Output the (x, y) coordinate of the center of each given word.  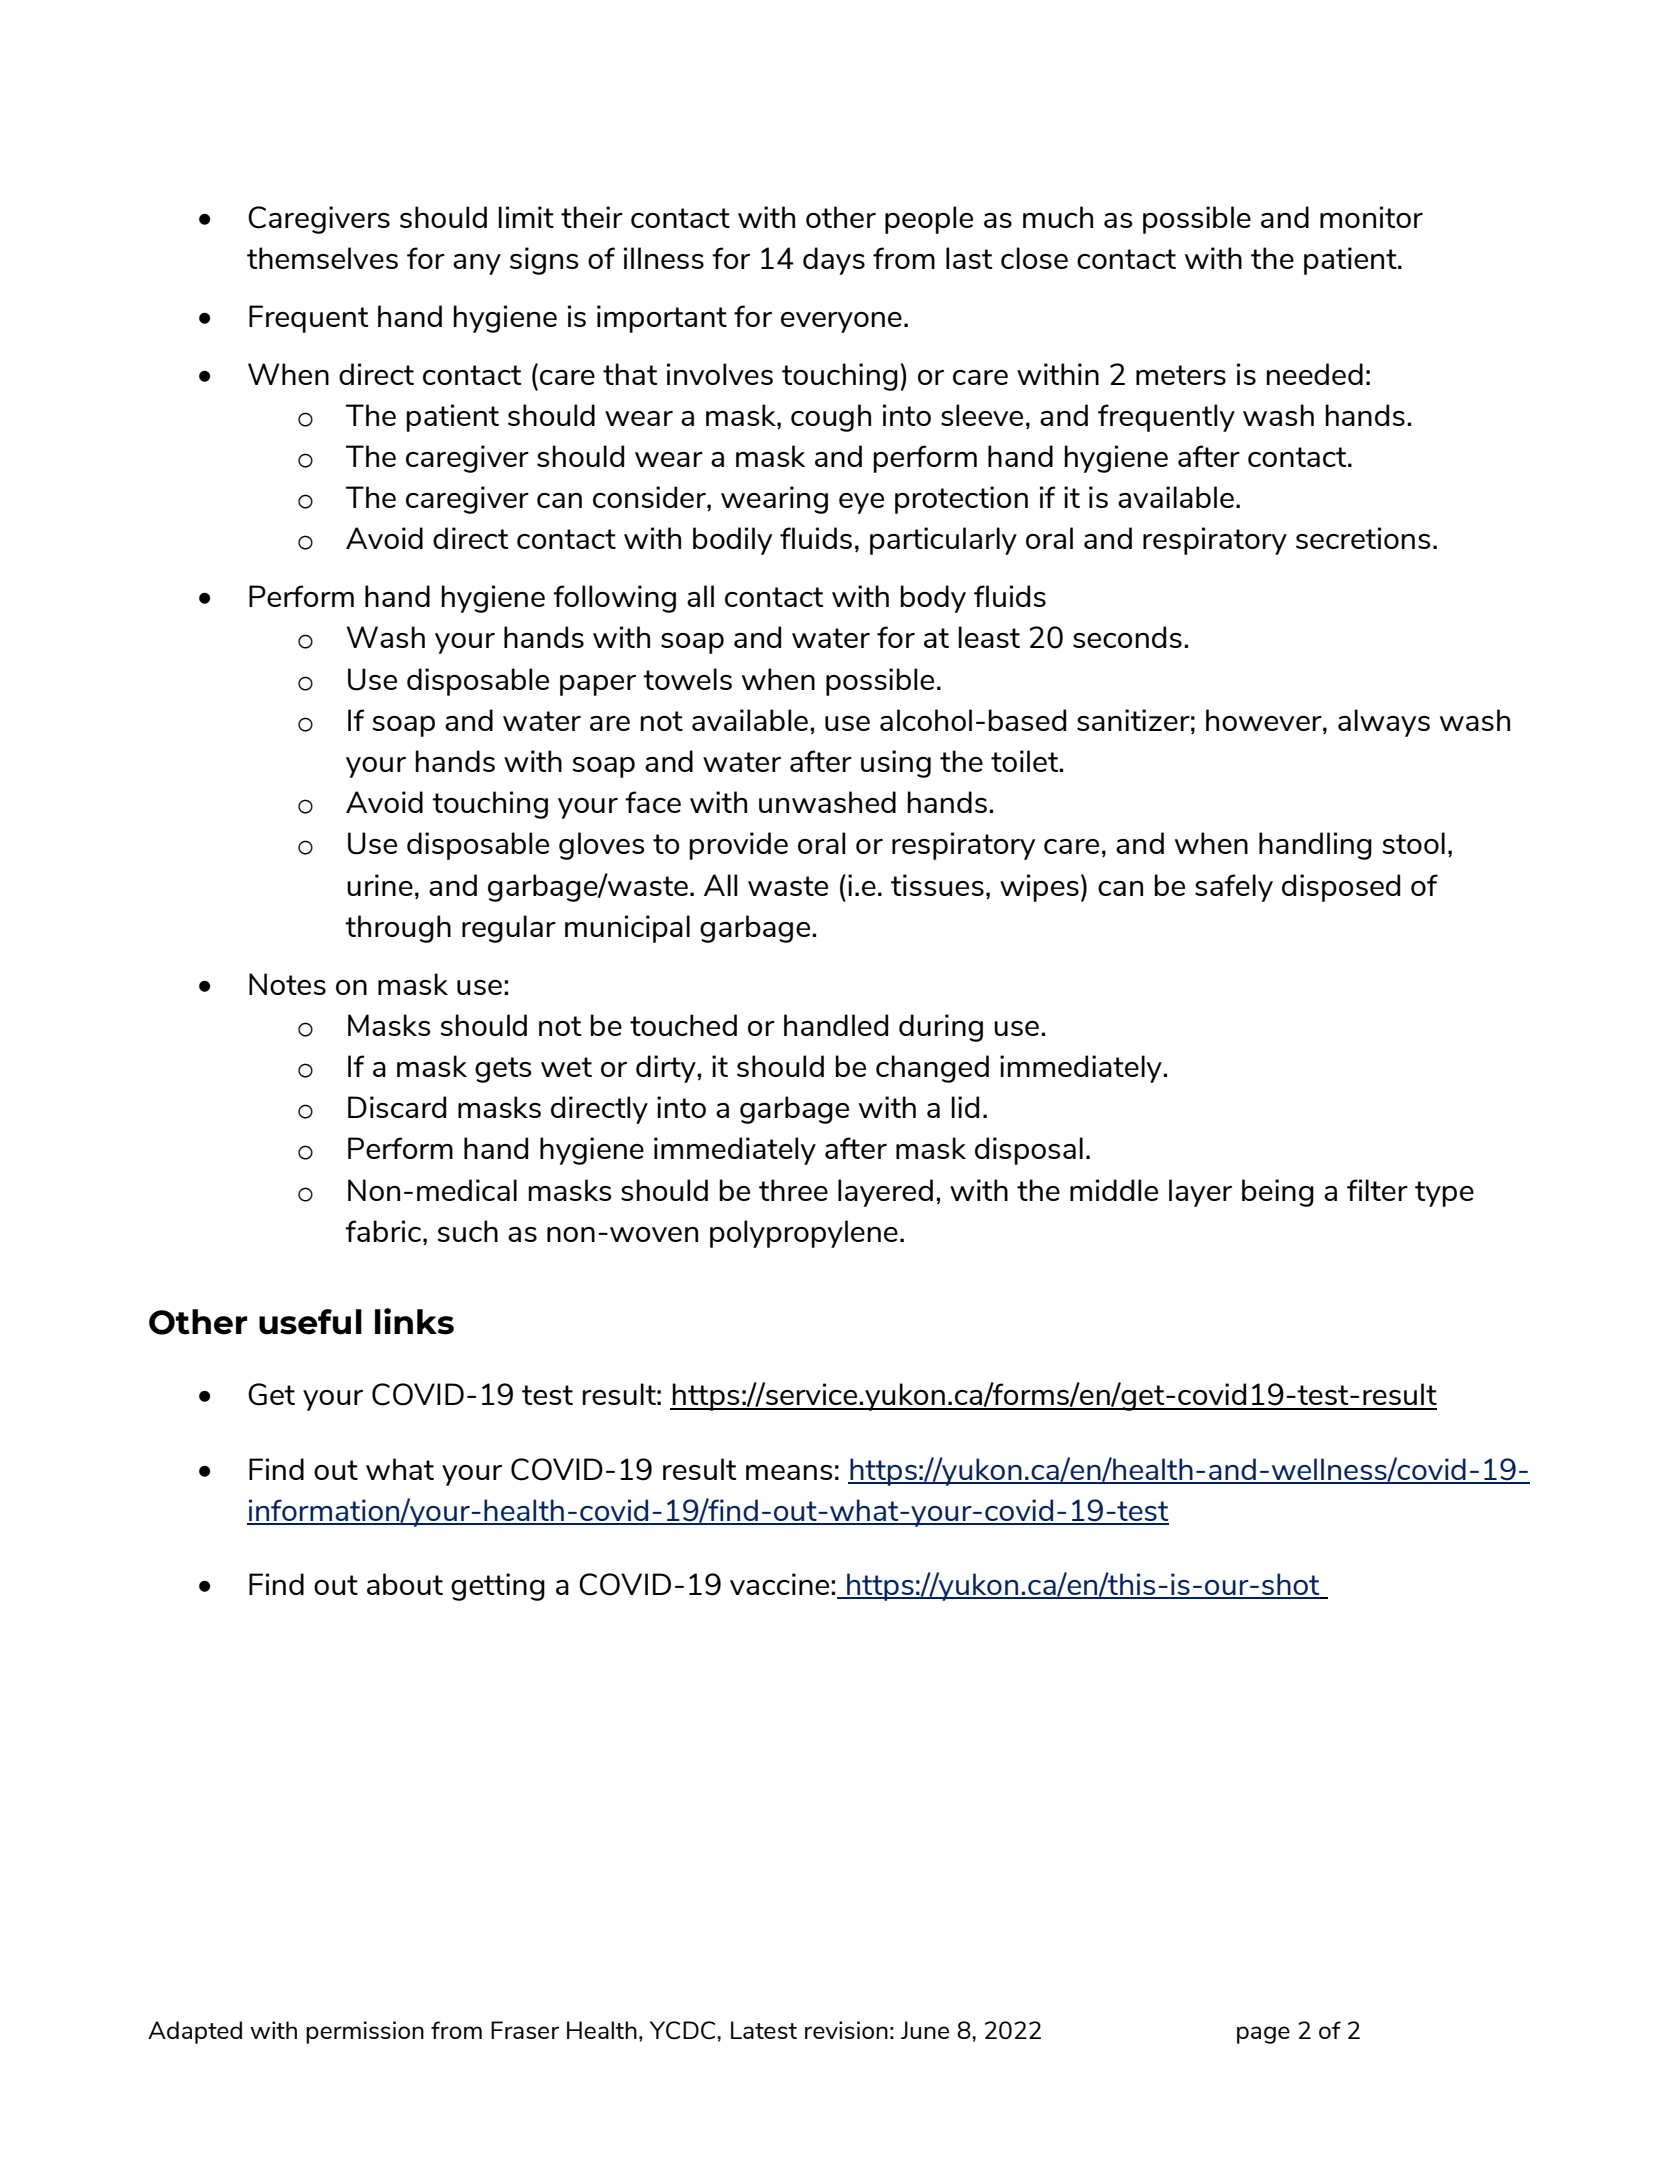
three (793, 1190)
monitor (1371, 217)
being (1278, 1193)
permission (365, 2032)
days (834, 261)
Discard (397, 1107)
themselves (322, 258)
